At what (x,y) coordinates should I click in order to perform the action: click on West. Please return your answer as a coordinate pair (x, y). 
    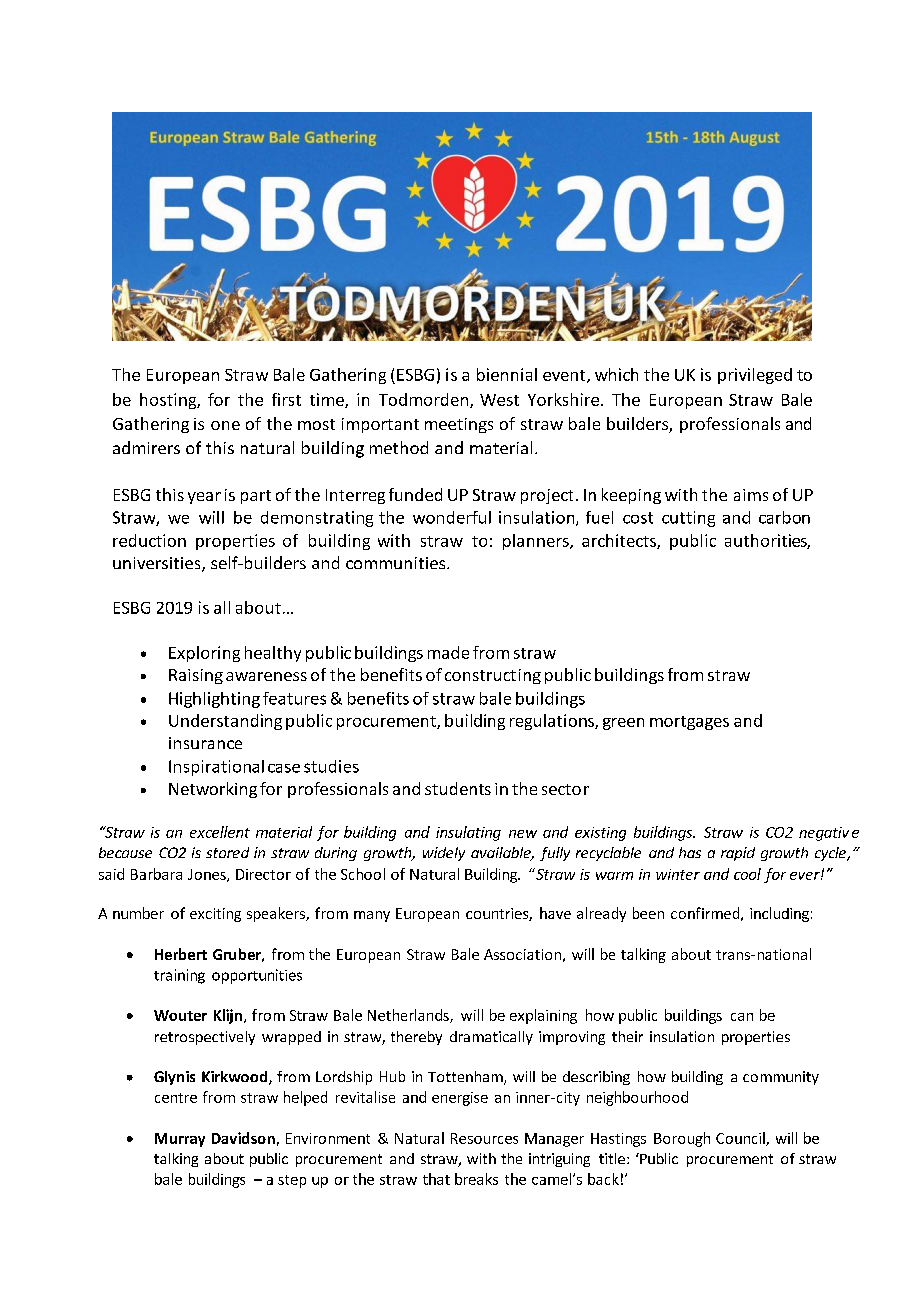
    Looking at the image, I should click on (499, 400).
